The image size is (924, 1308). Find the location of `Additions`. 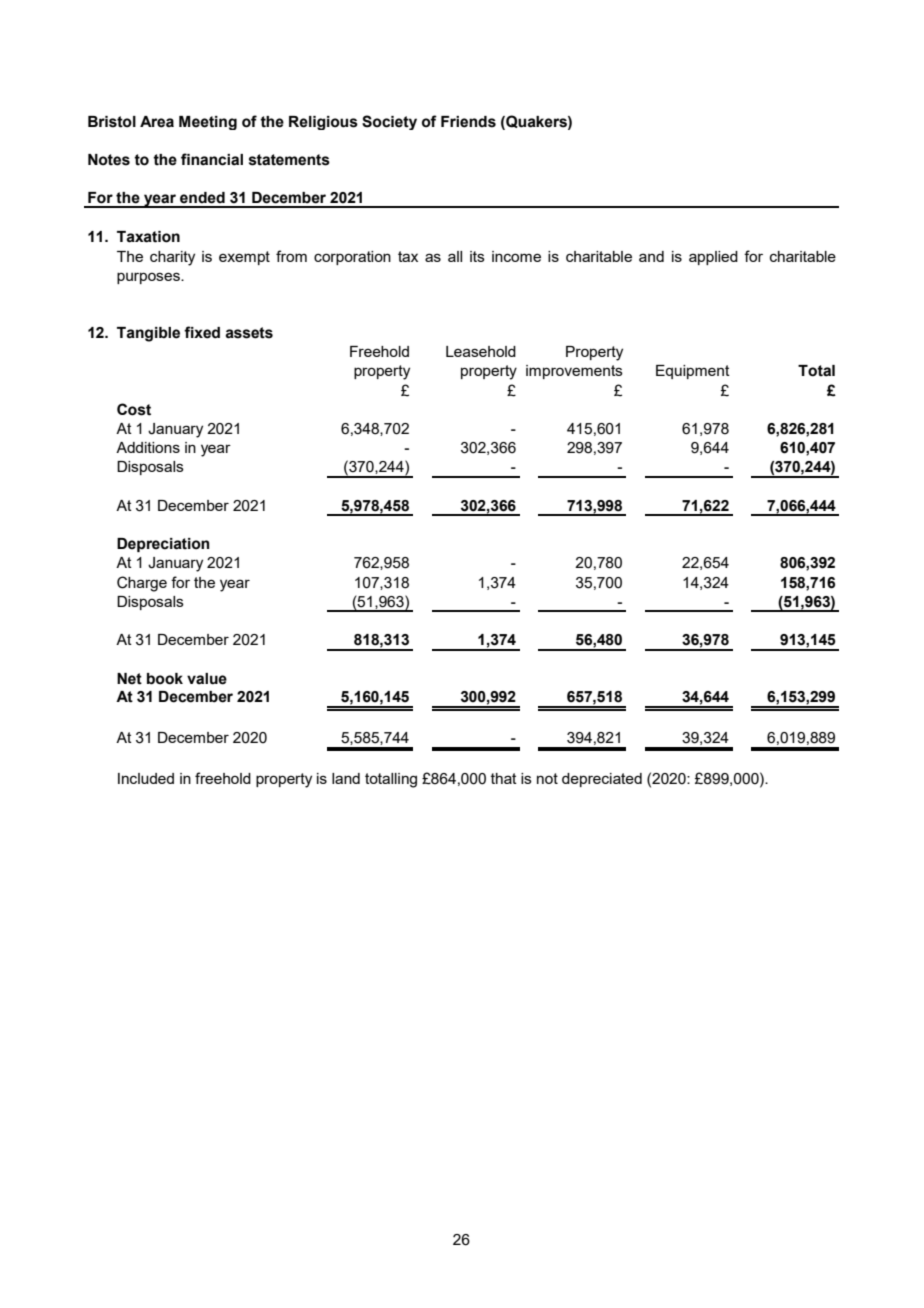

Additions is located at coordinates (148, 447).
